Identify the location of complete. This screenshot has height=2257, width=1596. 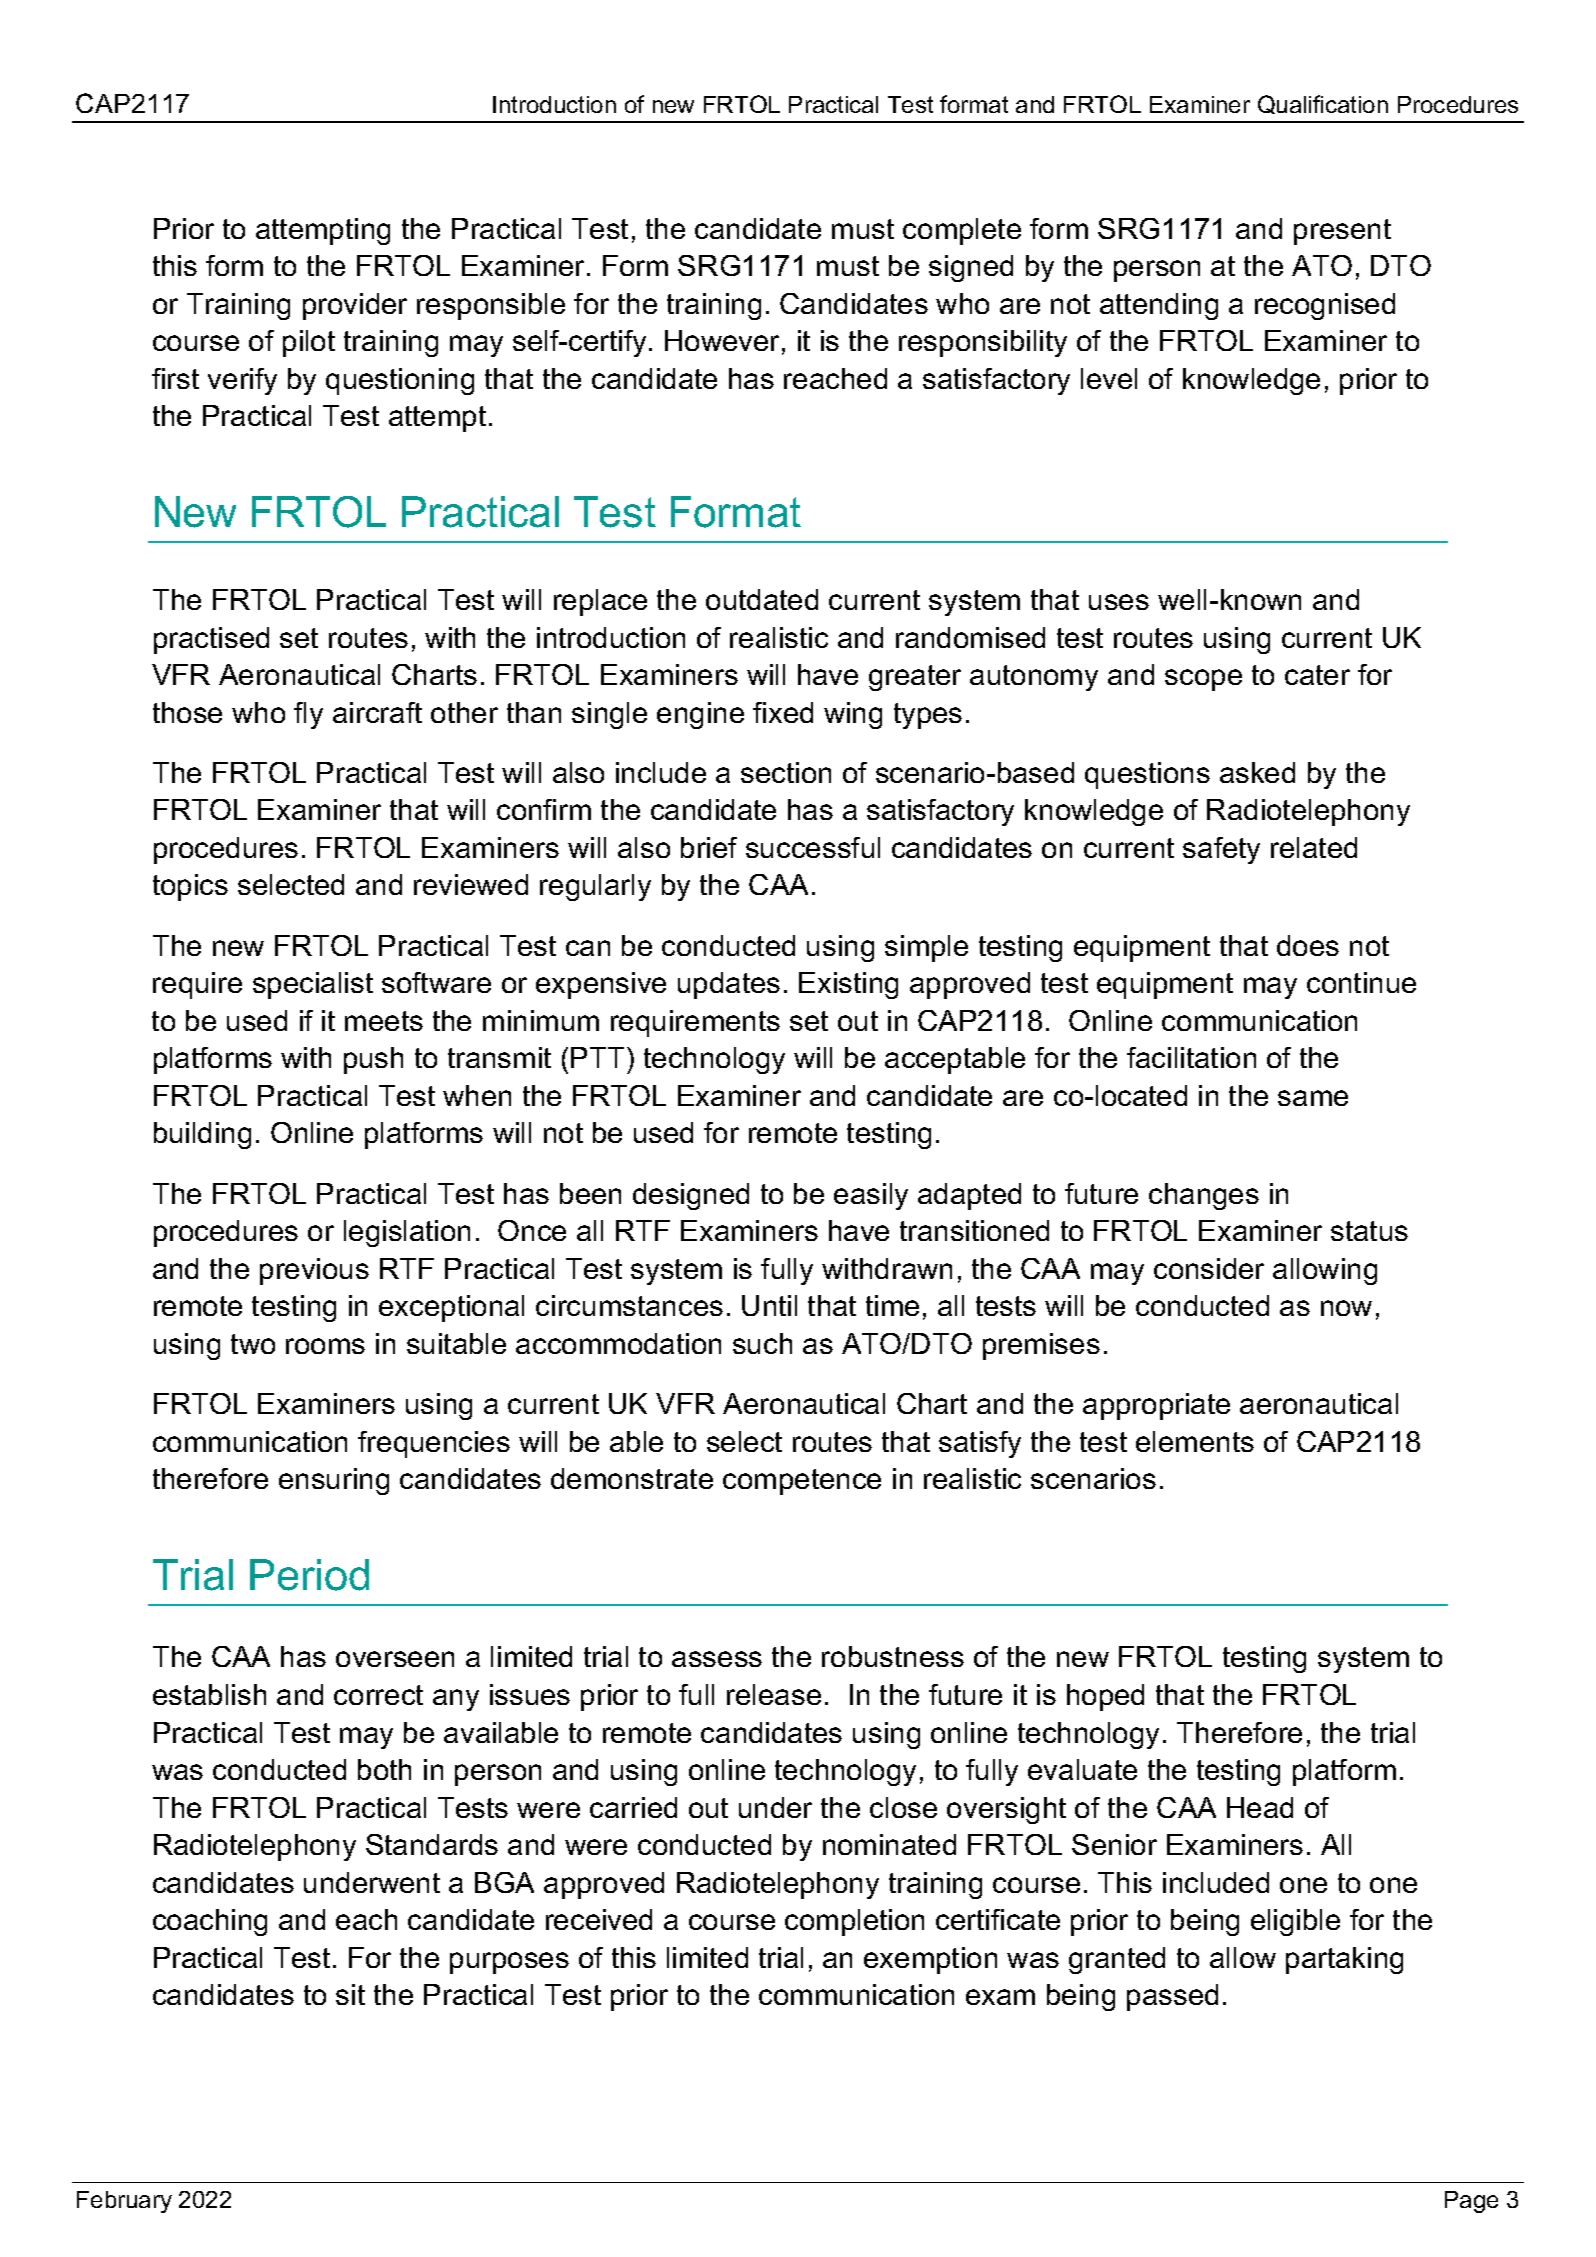
(962, 231).
